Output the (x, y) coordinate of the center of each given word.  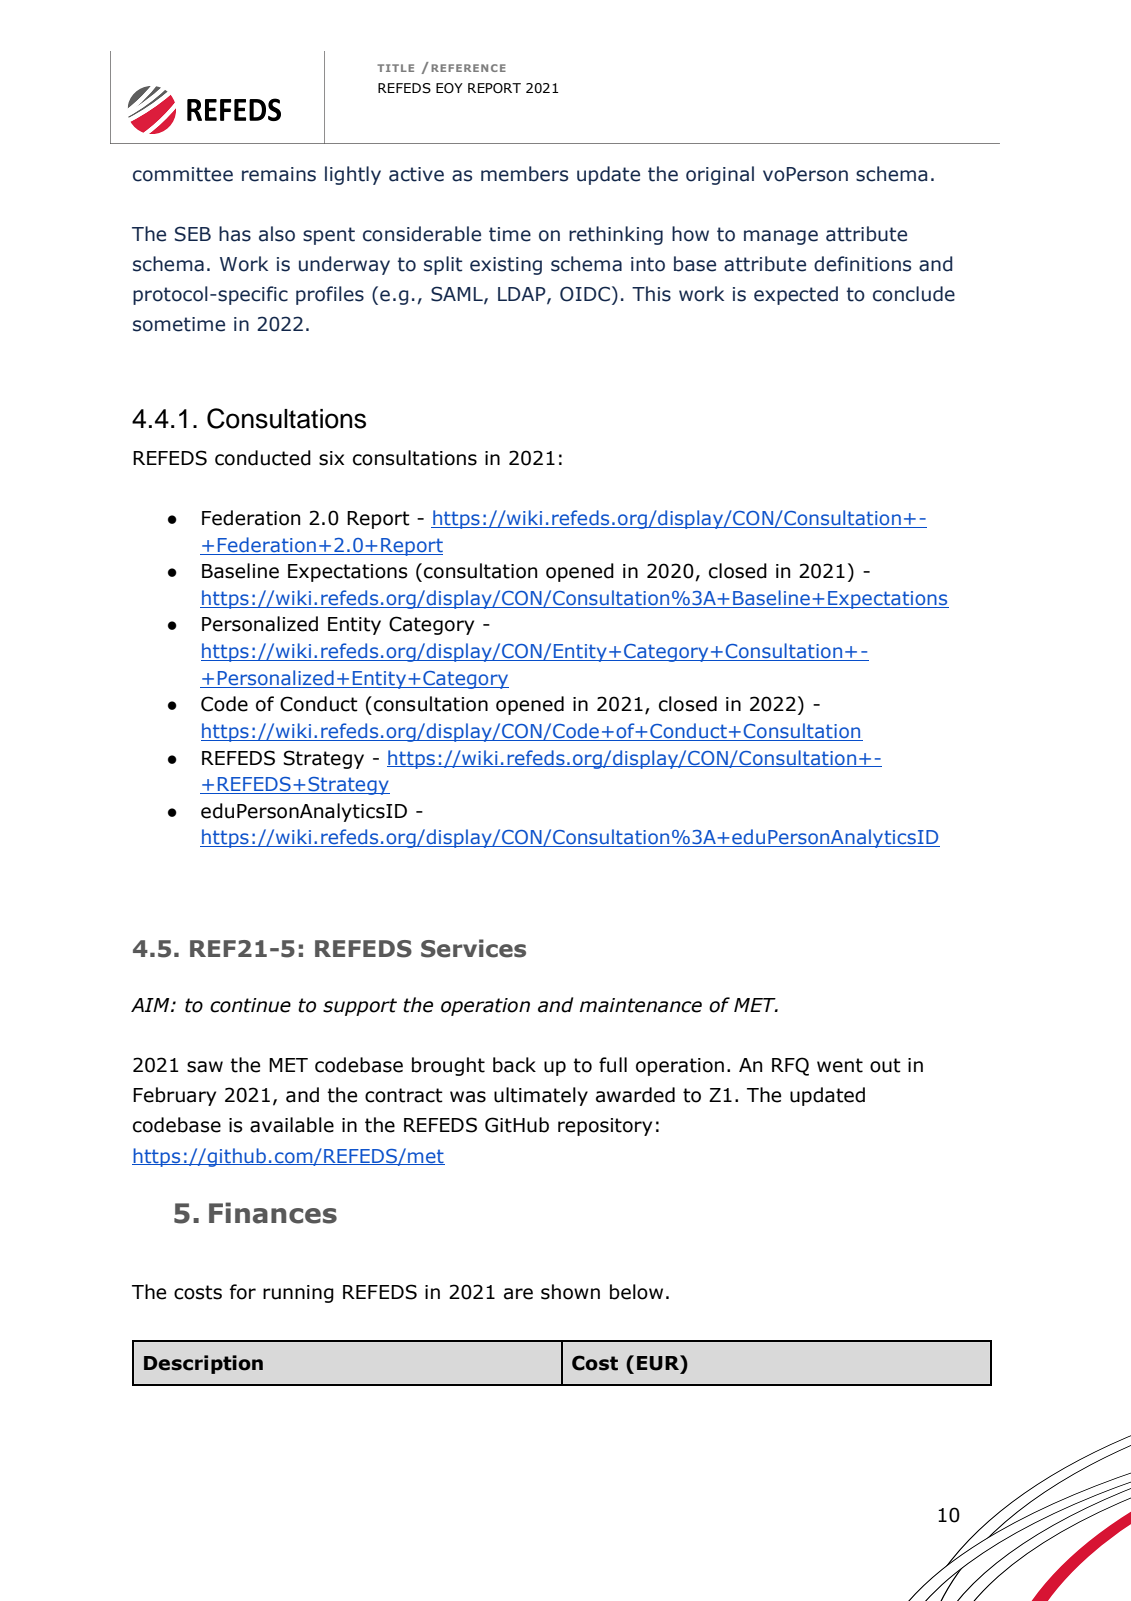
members (524, 174)
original (720, 175)
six (331, 458)
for (243, 1292)
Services (473, 948)
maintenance (641, 1005)
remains (279, 174)
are (518, 1294)
